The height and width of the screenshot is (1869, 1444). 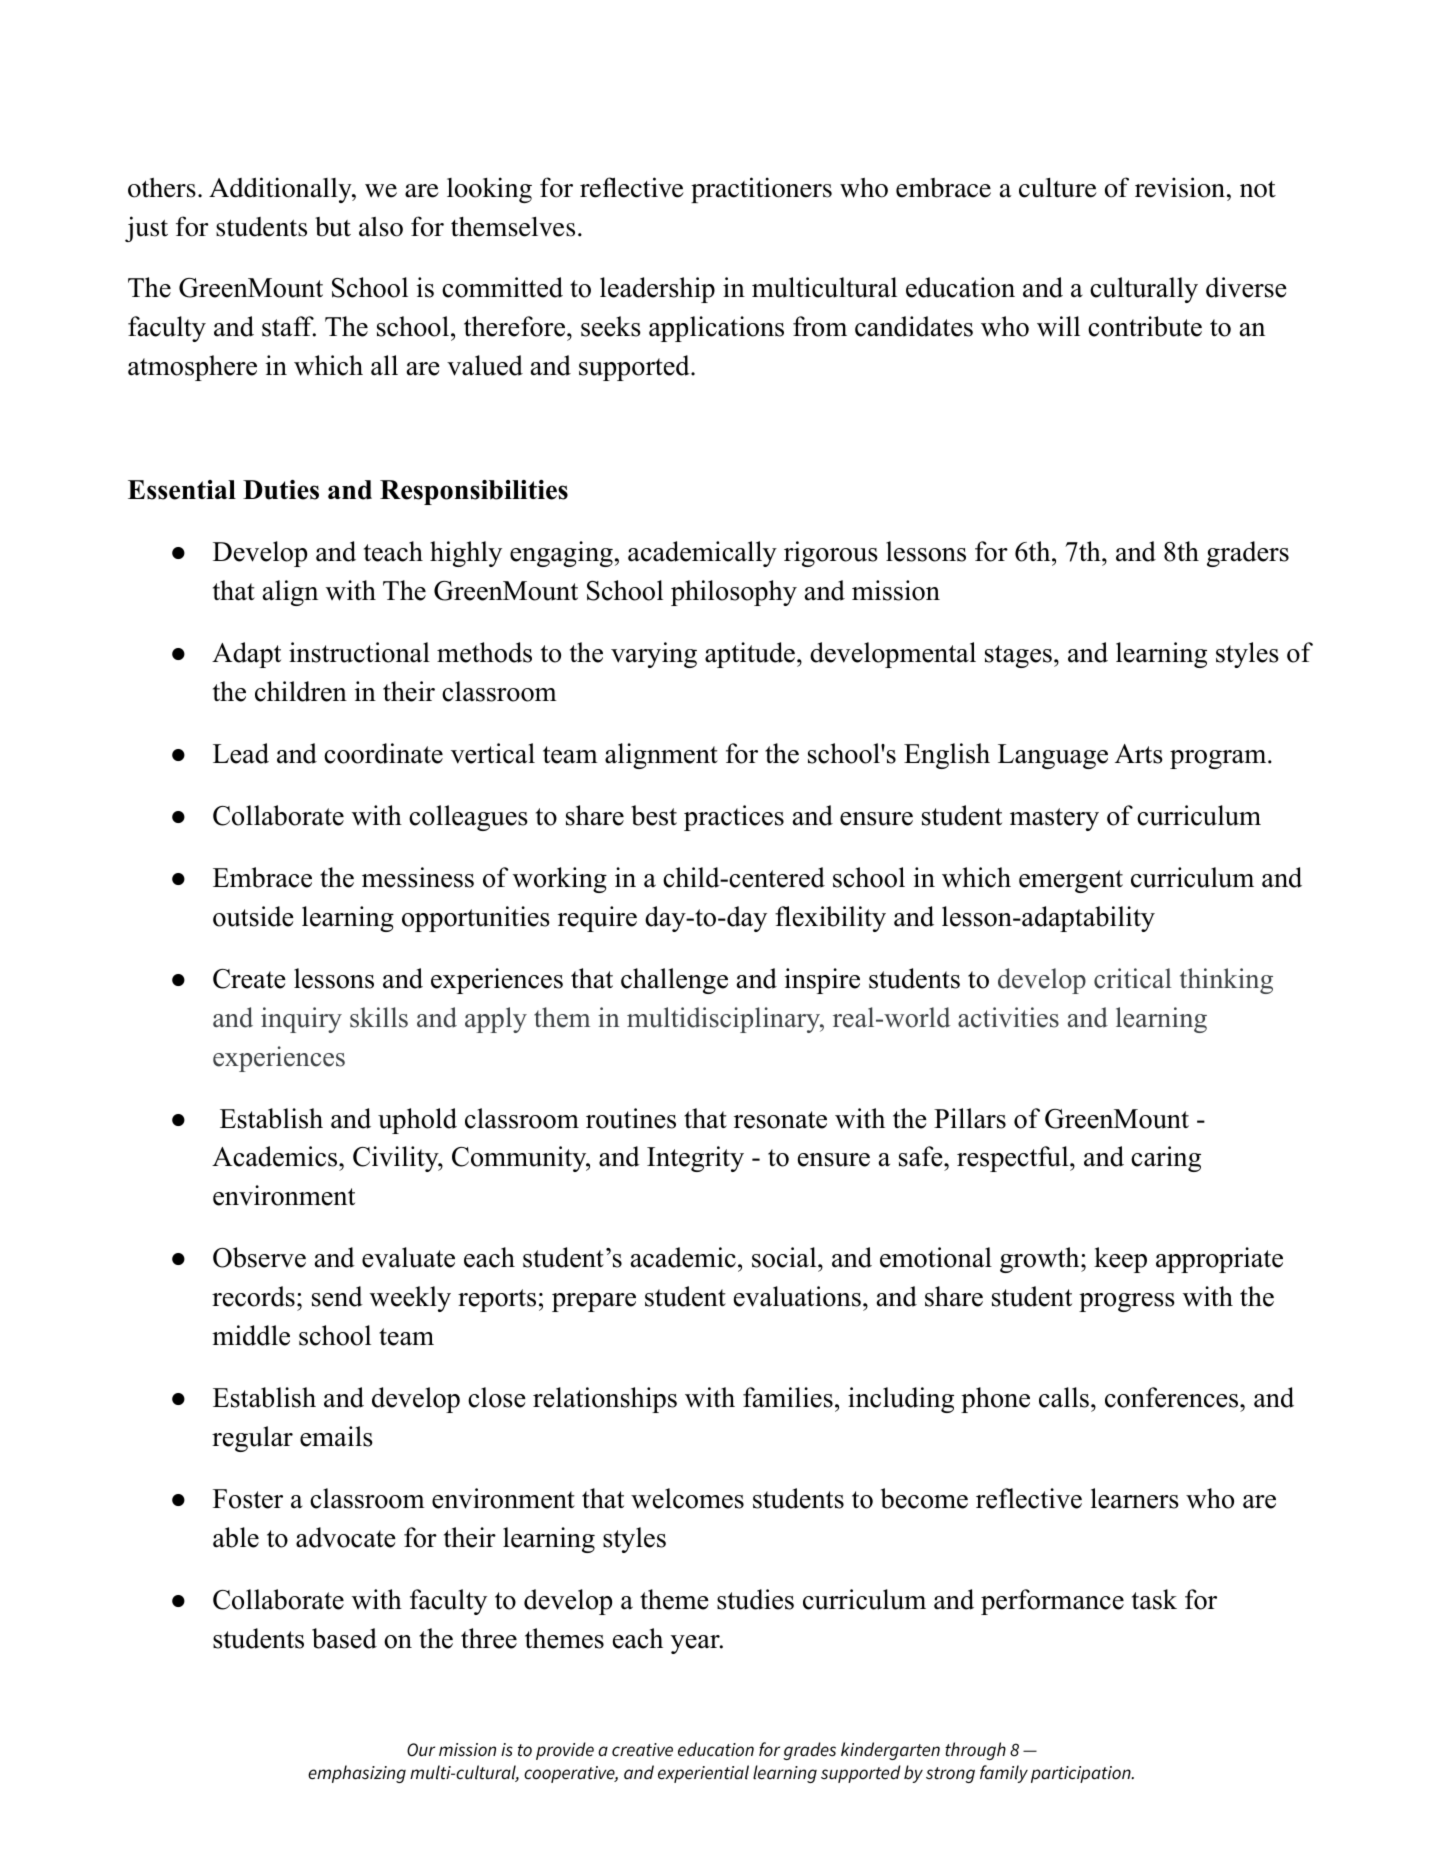 I want to click on revision, so click(x=1180, y=187).
